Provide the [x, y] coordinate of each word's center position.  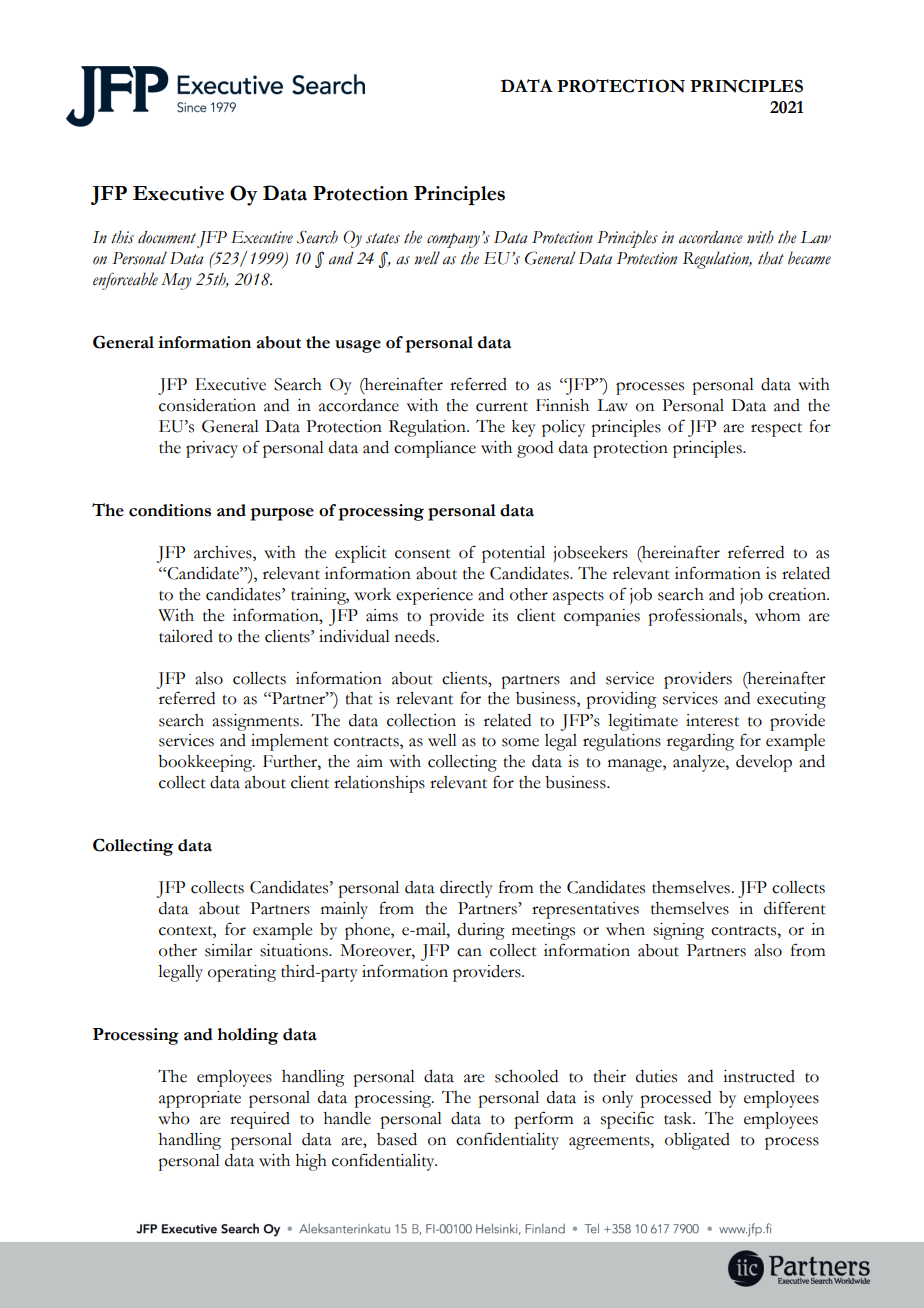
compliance [435, 449]
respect [776, 430]
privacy [212, 449]
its [500, 615]
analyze [700, 763]
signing [678, 931]
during [481, 931]
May [176, 281]
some [520, 742]
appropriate [200, 1099]
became [809, 258]
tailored [186, 636]
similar [229, 950]
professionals [696, 617]
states [383, 238]
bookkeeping [206, 763]
